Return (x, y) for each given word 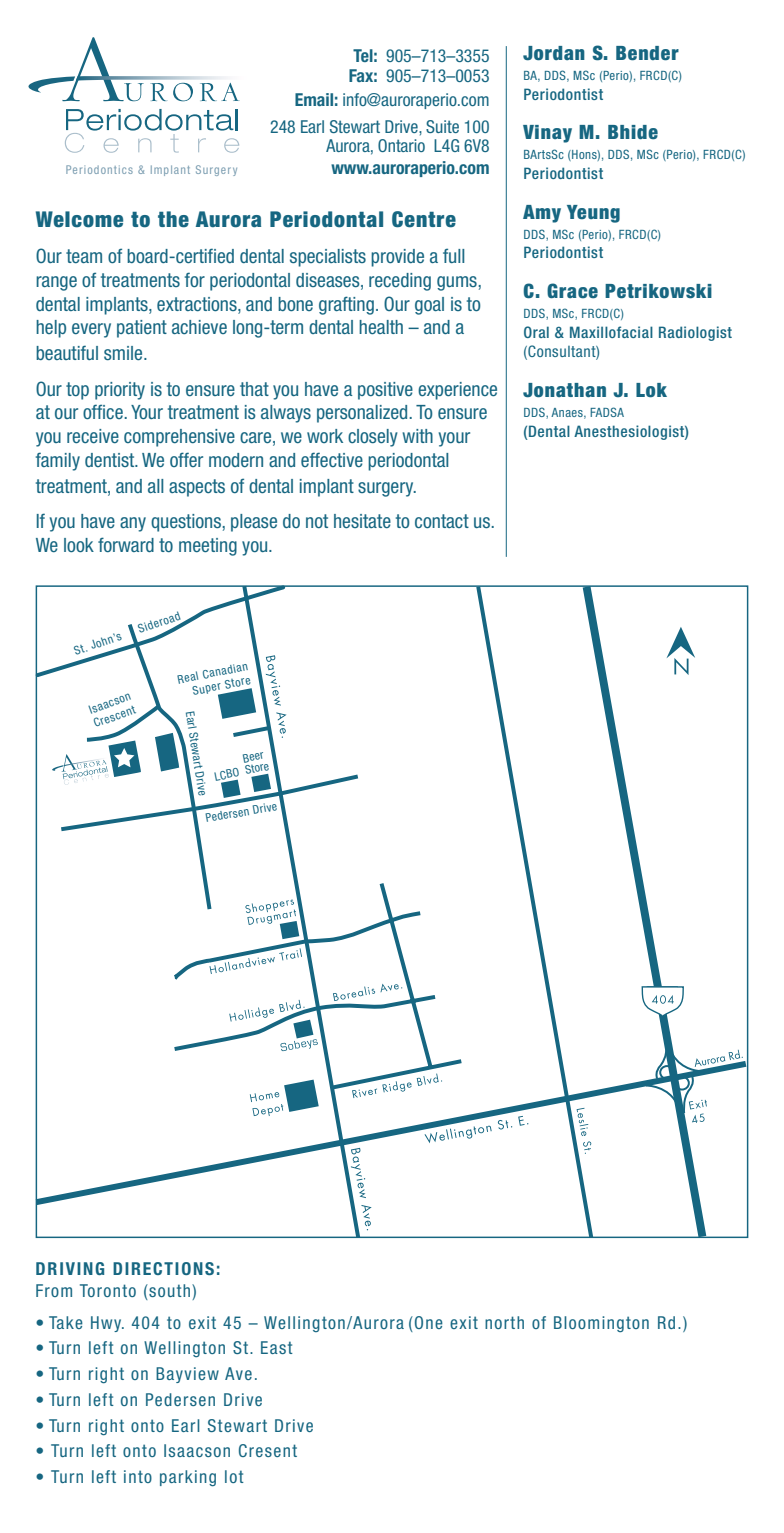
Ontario (401, 145)
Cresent (268, 1450)
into (138, 1476)
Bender (647, 53)
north (504, 1322)
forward (126, 544)
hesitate (362, 521)
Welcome (79, 219)
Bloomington (601, 1324)
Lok (651, 390)
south (170, 1292)
